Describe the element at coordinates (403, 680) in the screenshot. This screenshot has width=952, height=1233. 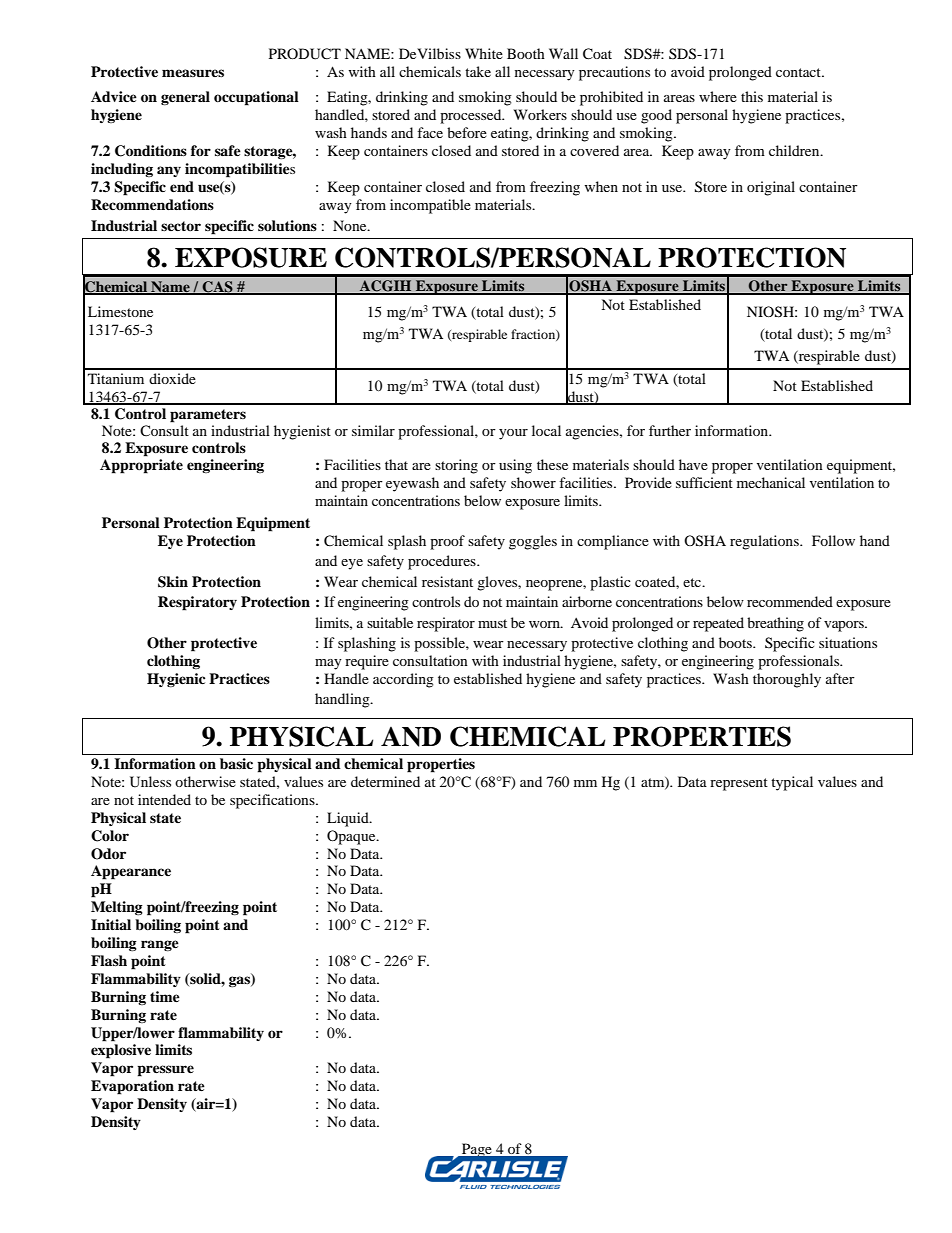
I see `according` at that location.
